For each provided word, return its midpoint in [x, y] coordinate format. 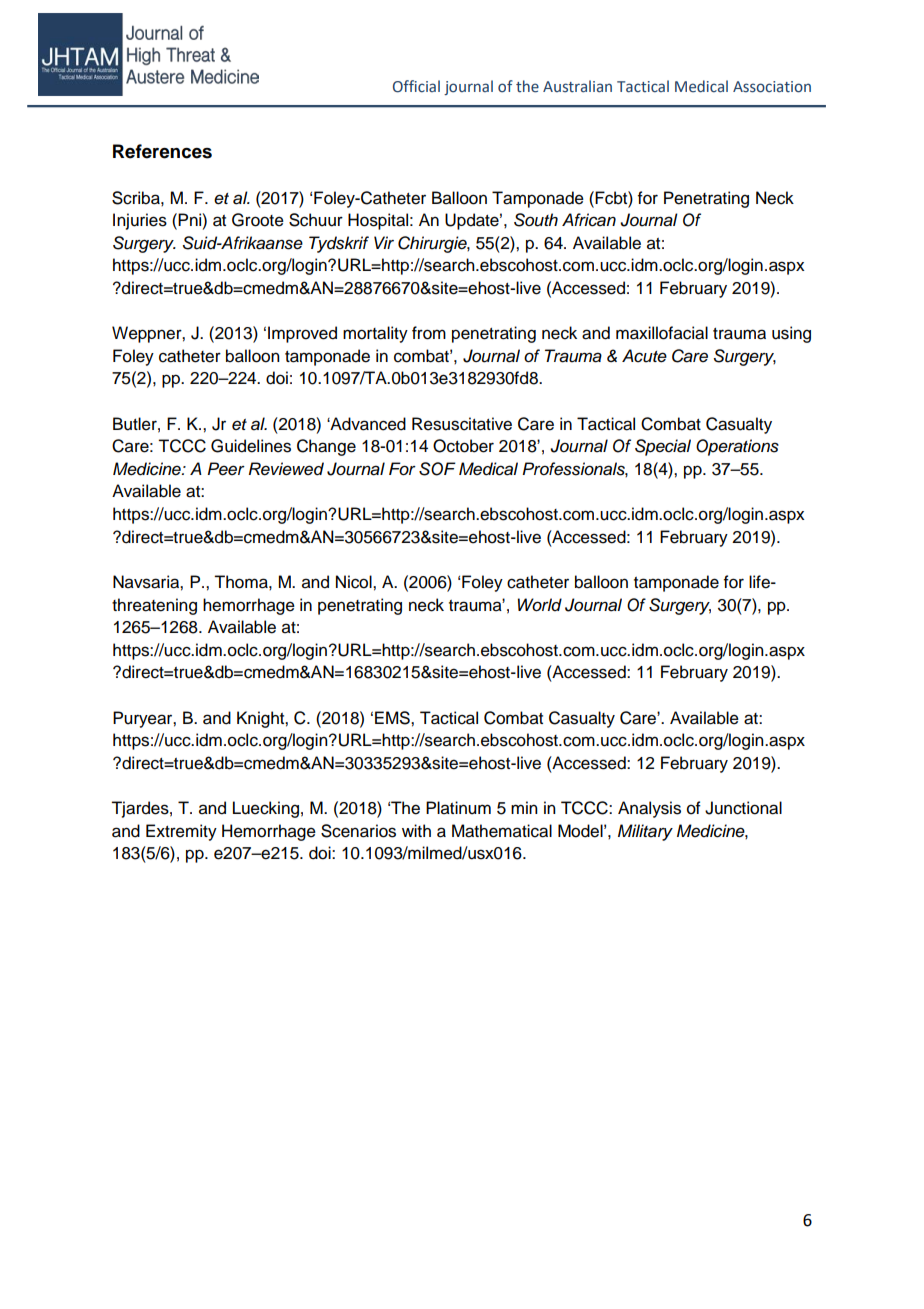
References [162, 151]
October [463, 446]
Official [416, 86]
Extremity [181, 832]
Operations [737, 447]
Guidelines [251, 446]
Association [772, 87]
